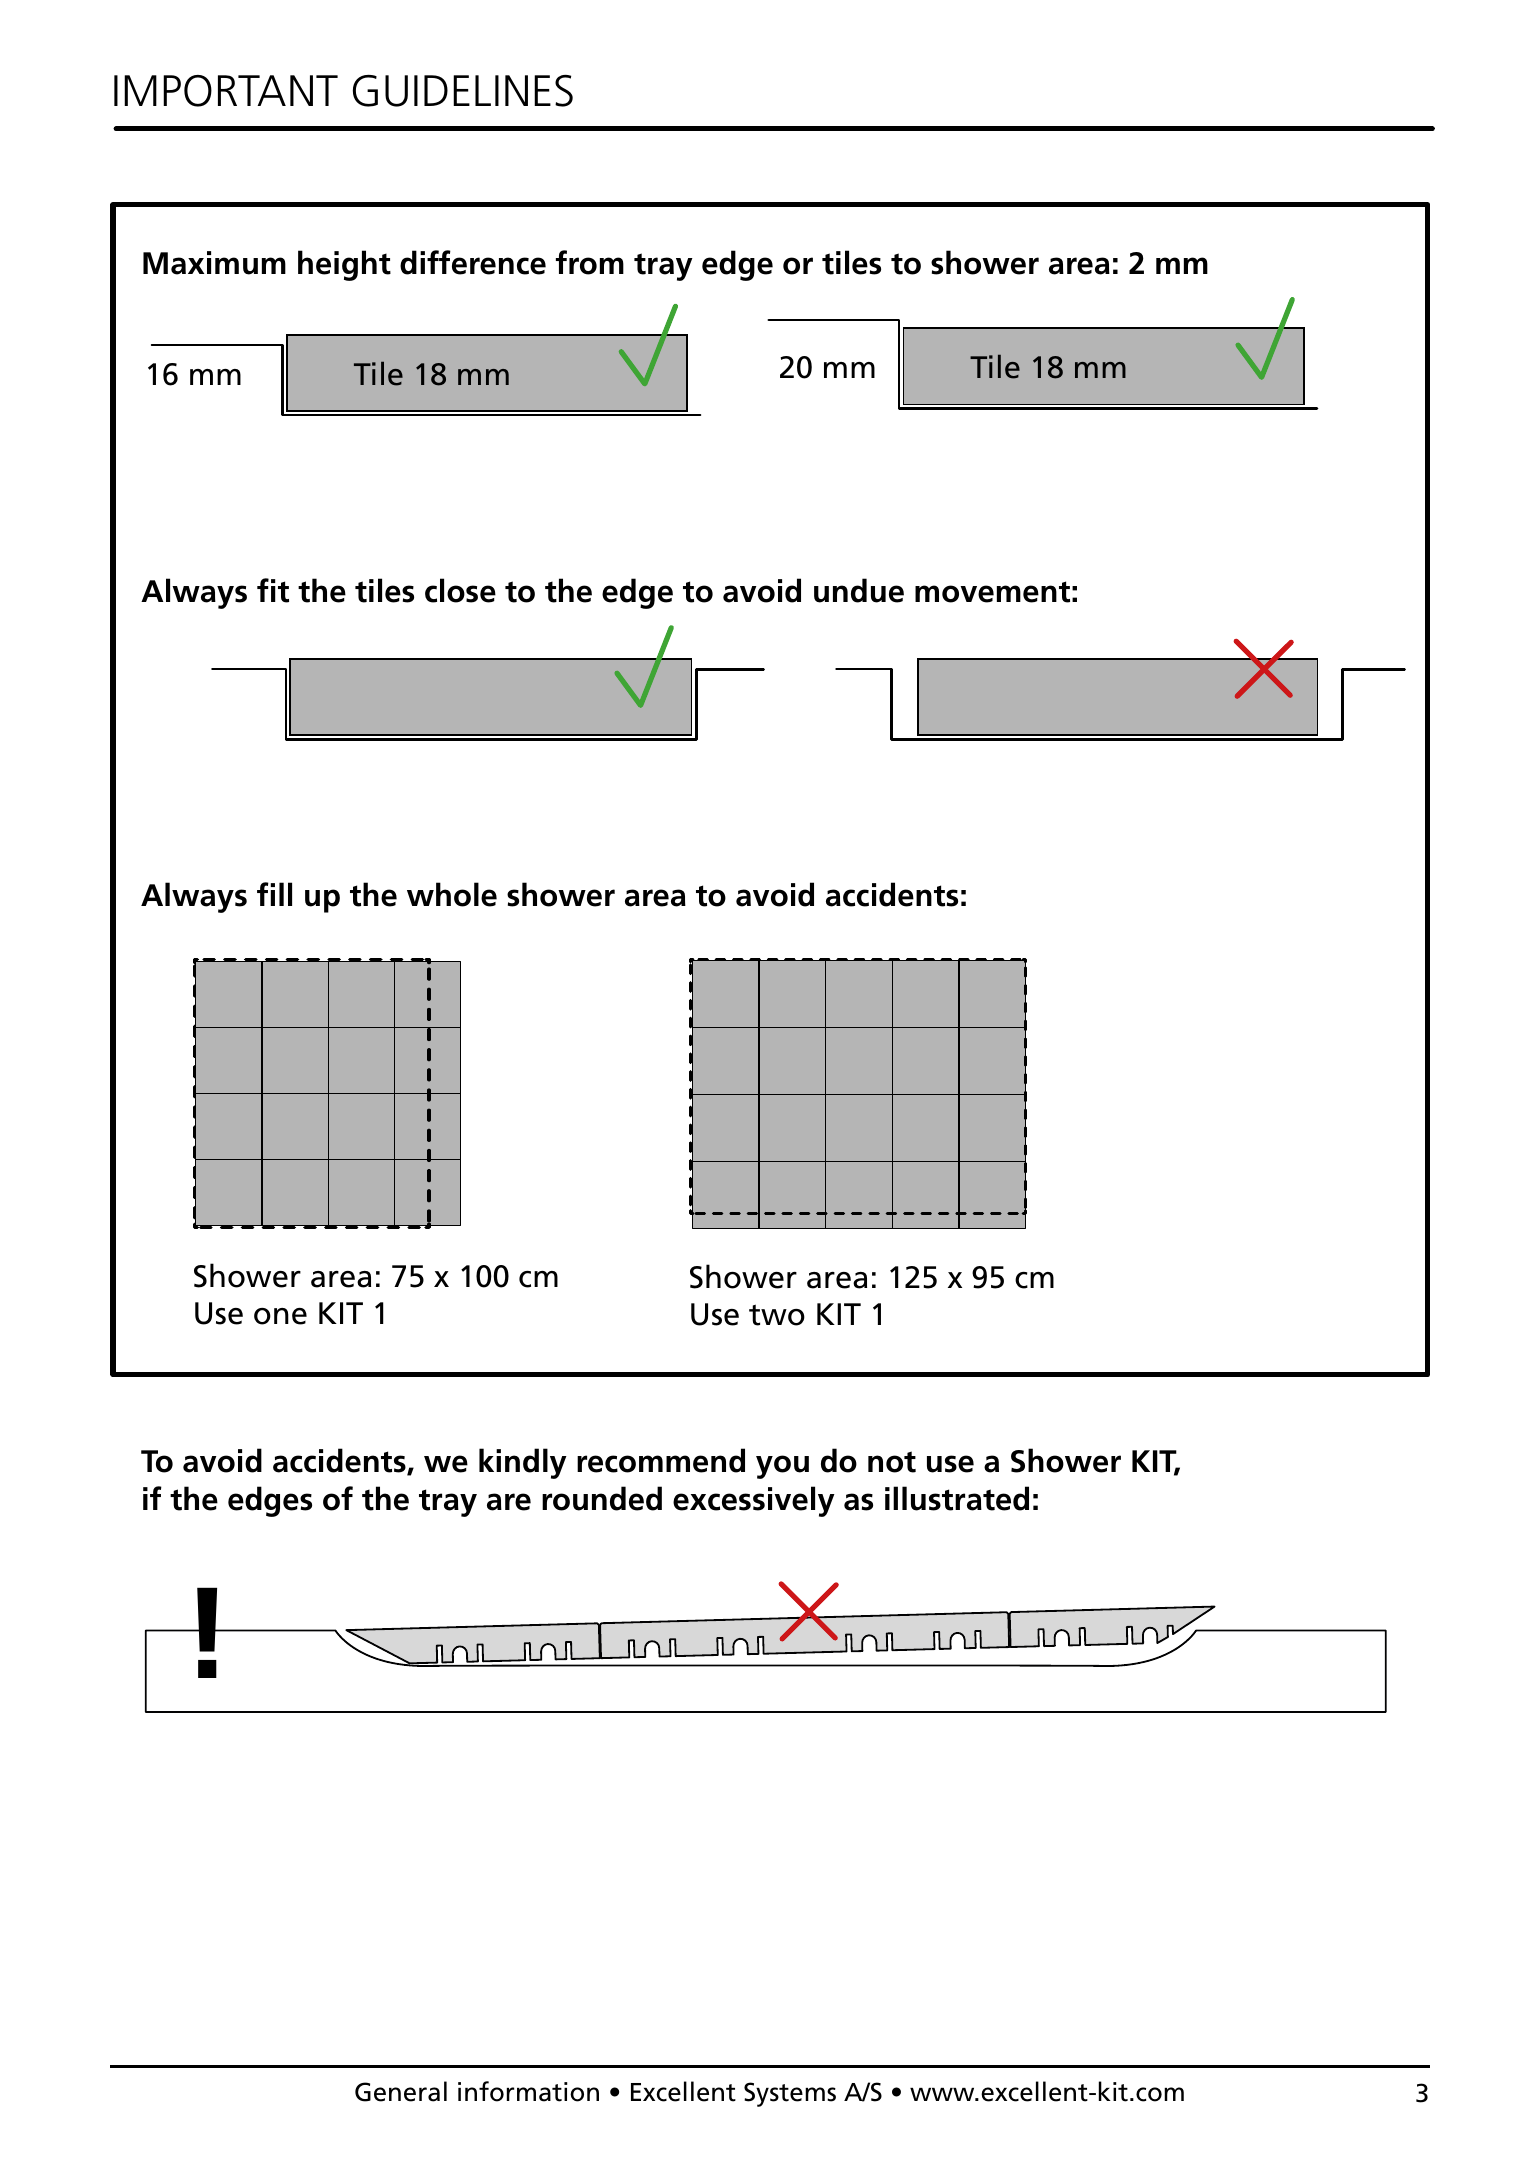 The height and width of the page is (2176, 1539). Describe the element at coordinates (280, 1316) in the page. I see `one` at that location.
